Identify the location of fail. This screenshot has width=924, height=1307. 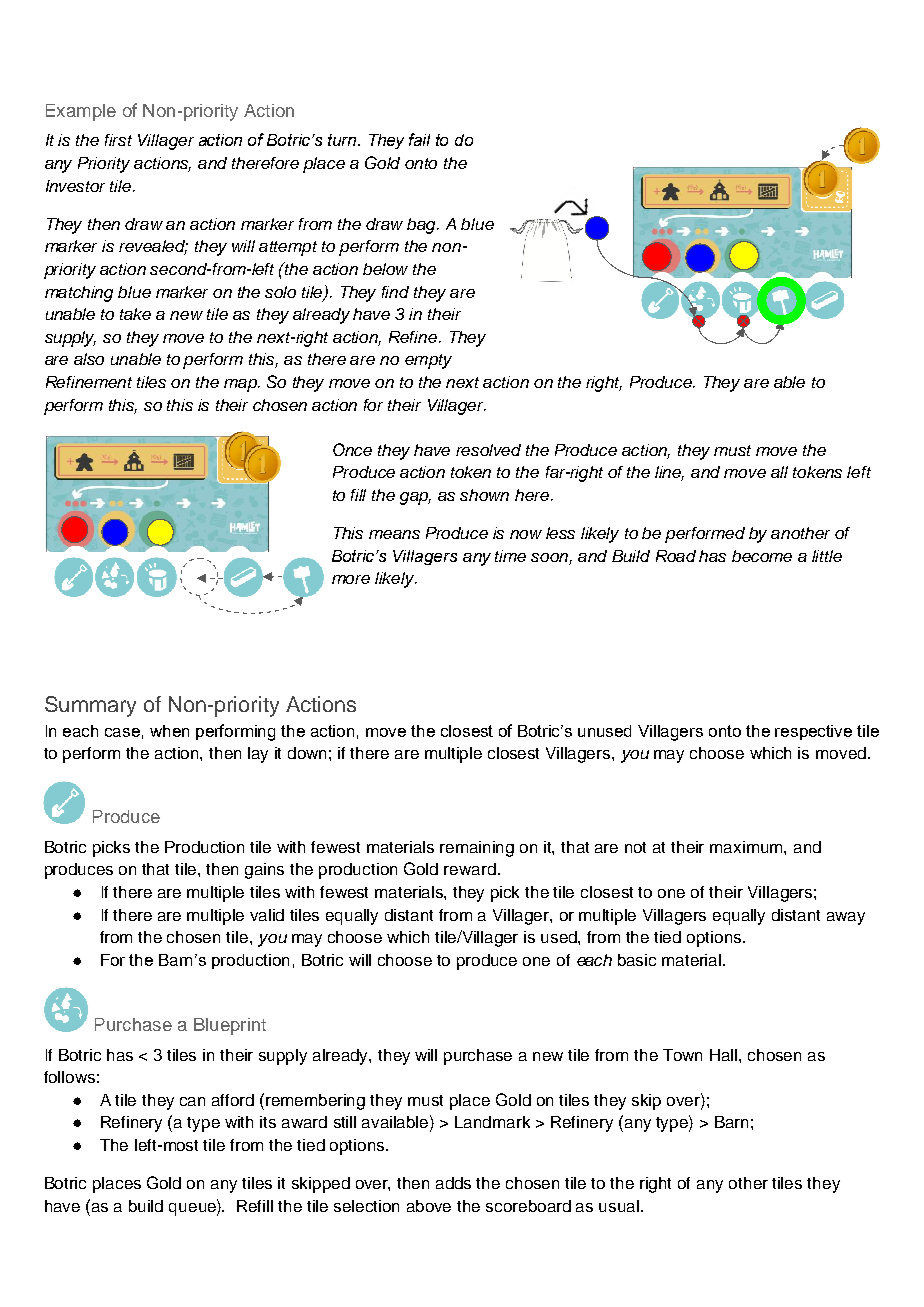
(419, 139).
